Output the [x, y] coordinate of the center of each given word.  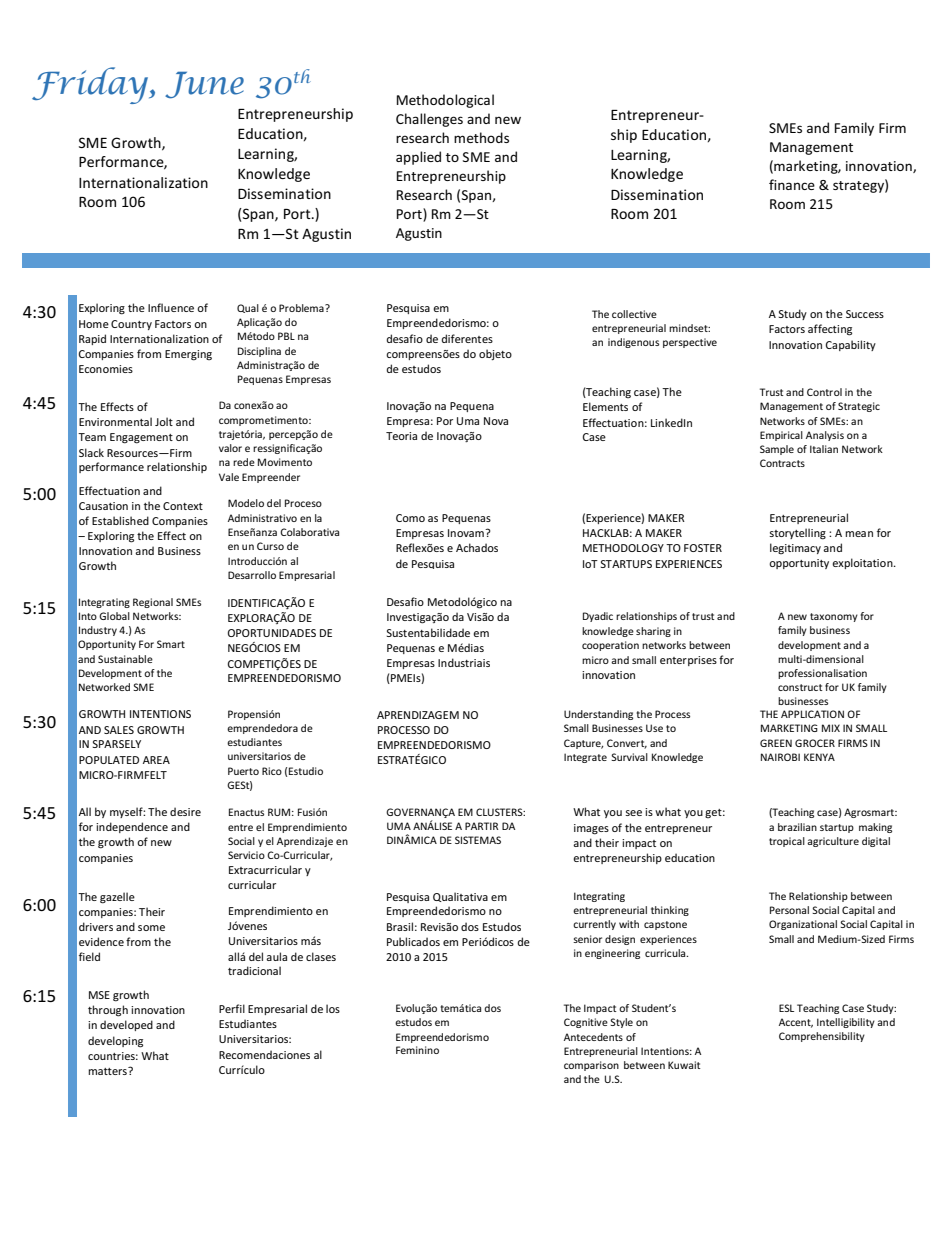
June [204, 85]
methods [481, 137]
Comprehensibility [822, 1037]
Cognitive [586, 1023]
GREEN [776, 743]
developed [126, 1025]
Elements [605, 406]
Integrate [585, 758]
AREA [156, 760]
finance [792, 184]
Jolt [164, 421]
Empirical [781, 436]
